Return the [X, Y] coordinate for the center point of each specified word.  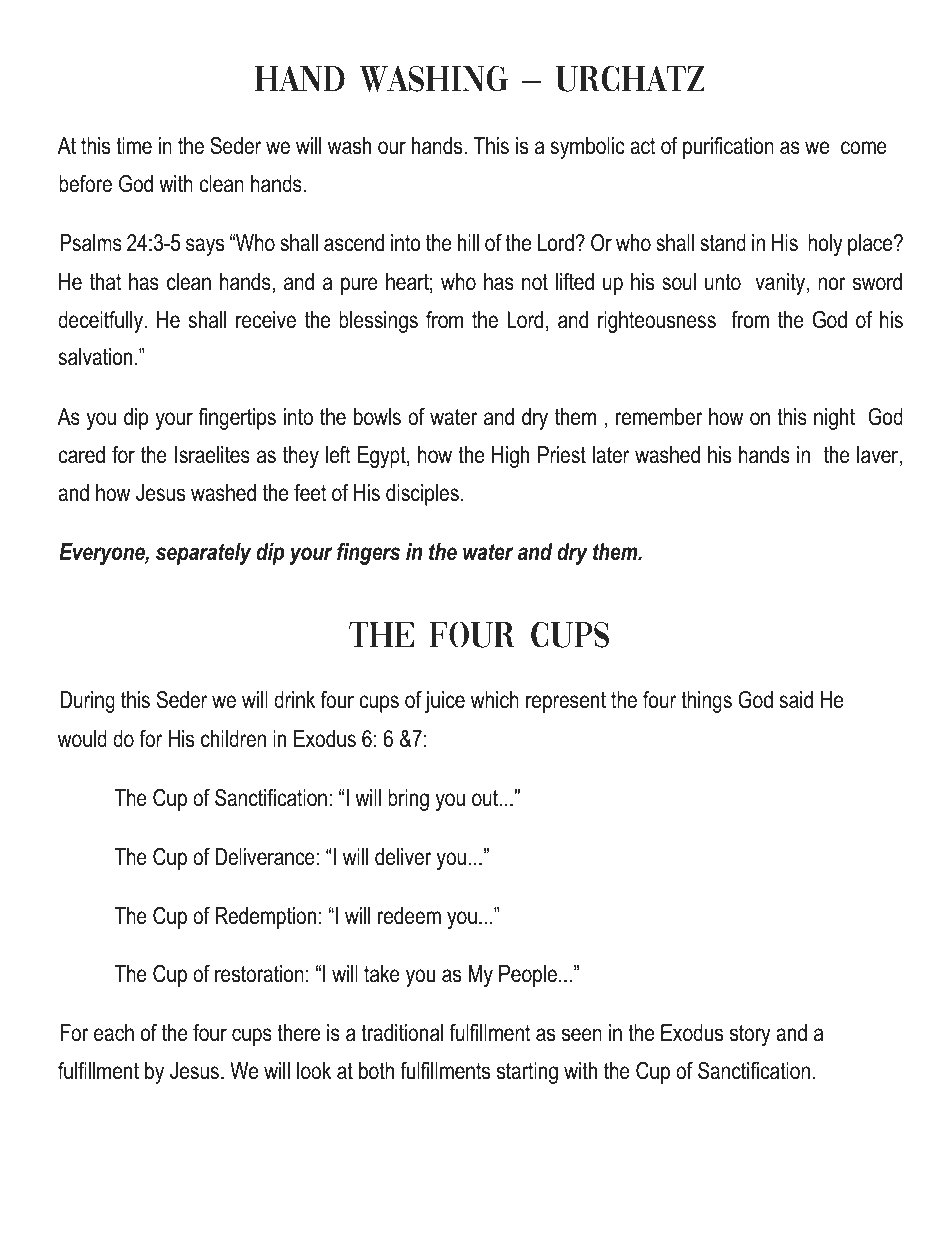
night [834, 419]
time [134, 146]
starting [527, 1073]
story [750, 1035]
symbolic [587, 148]
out [486, 798]
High [510, 457]
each [114, 1033]
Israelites [212, 455]
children [233, 739]
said [796, 700]
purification [728, 148]
